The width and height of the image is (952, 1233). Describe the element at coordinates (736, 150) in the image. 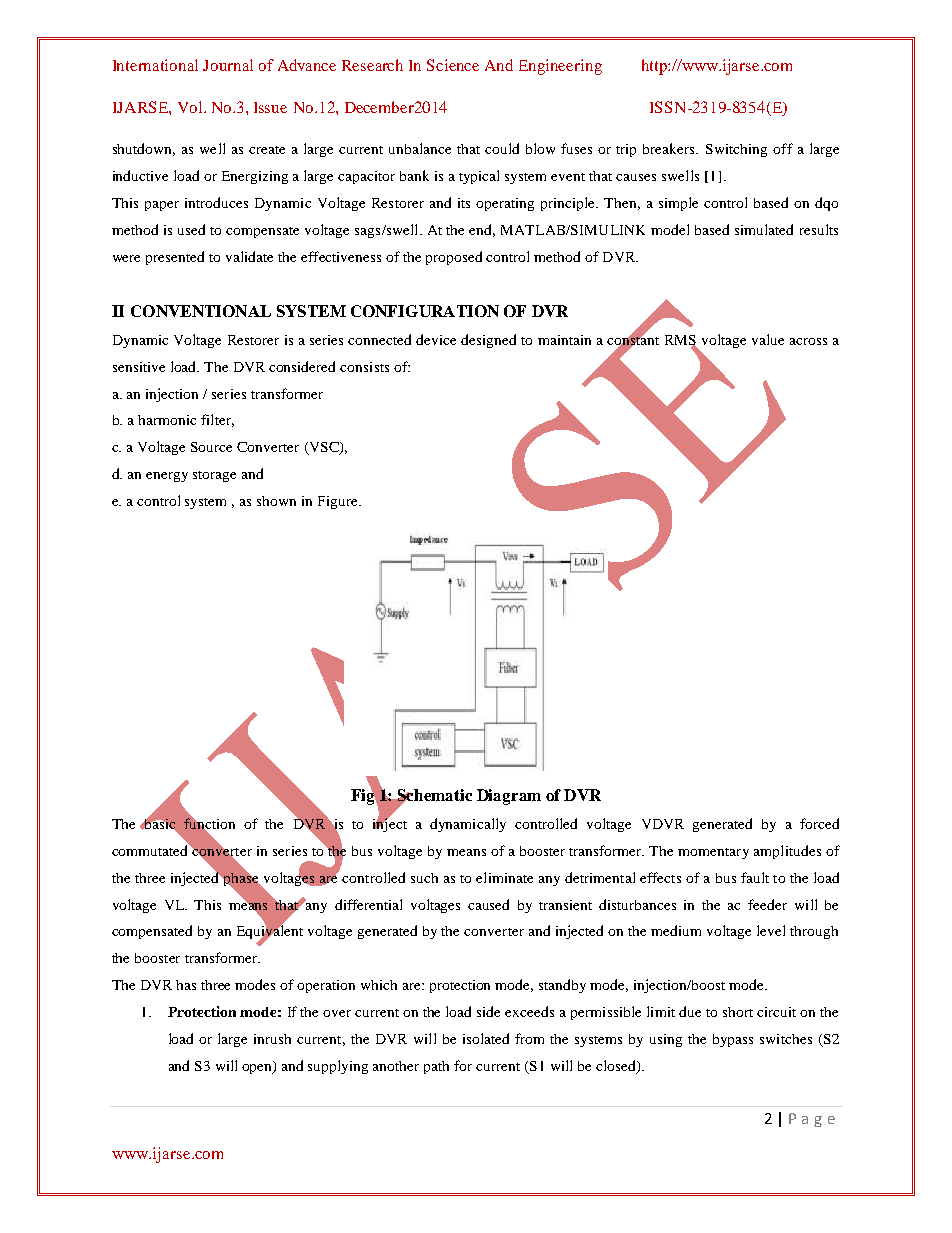

I see `Switching` at that location.
